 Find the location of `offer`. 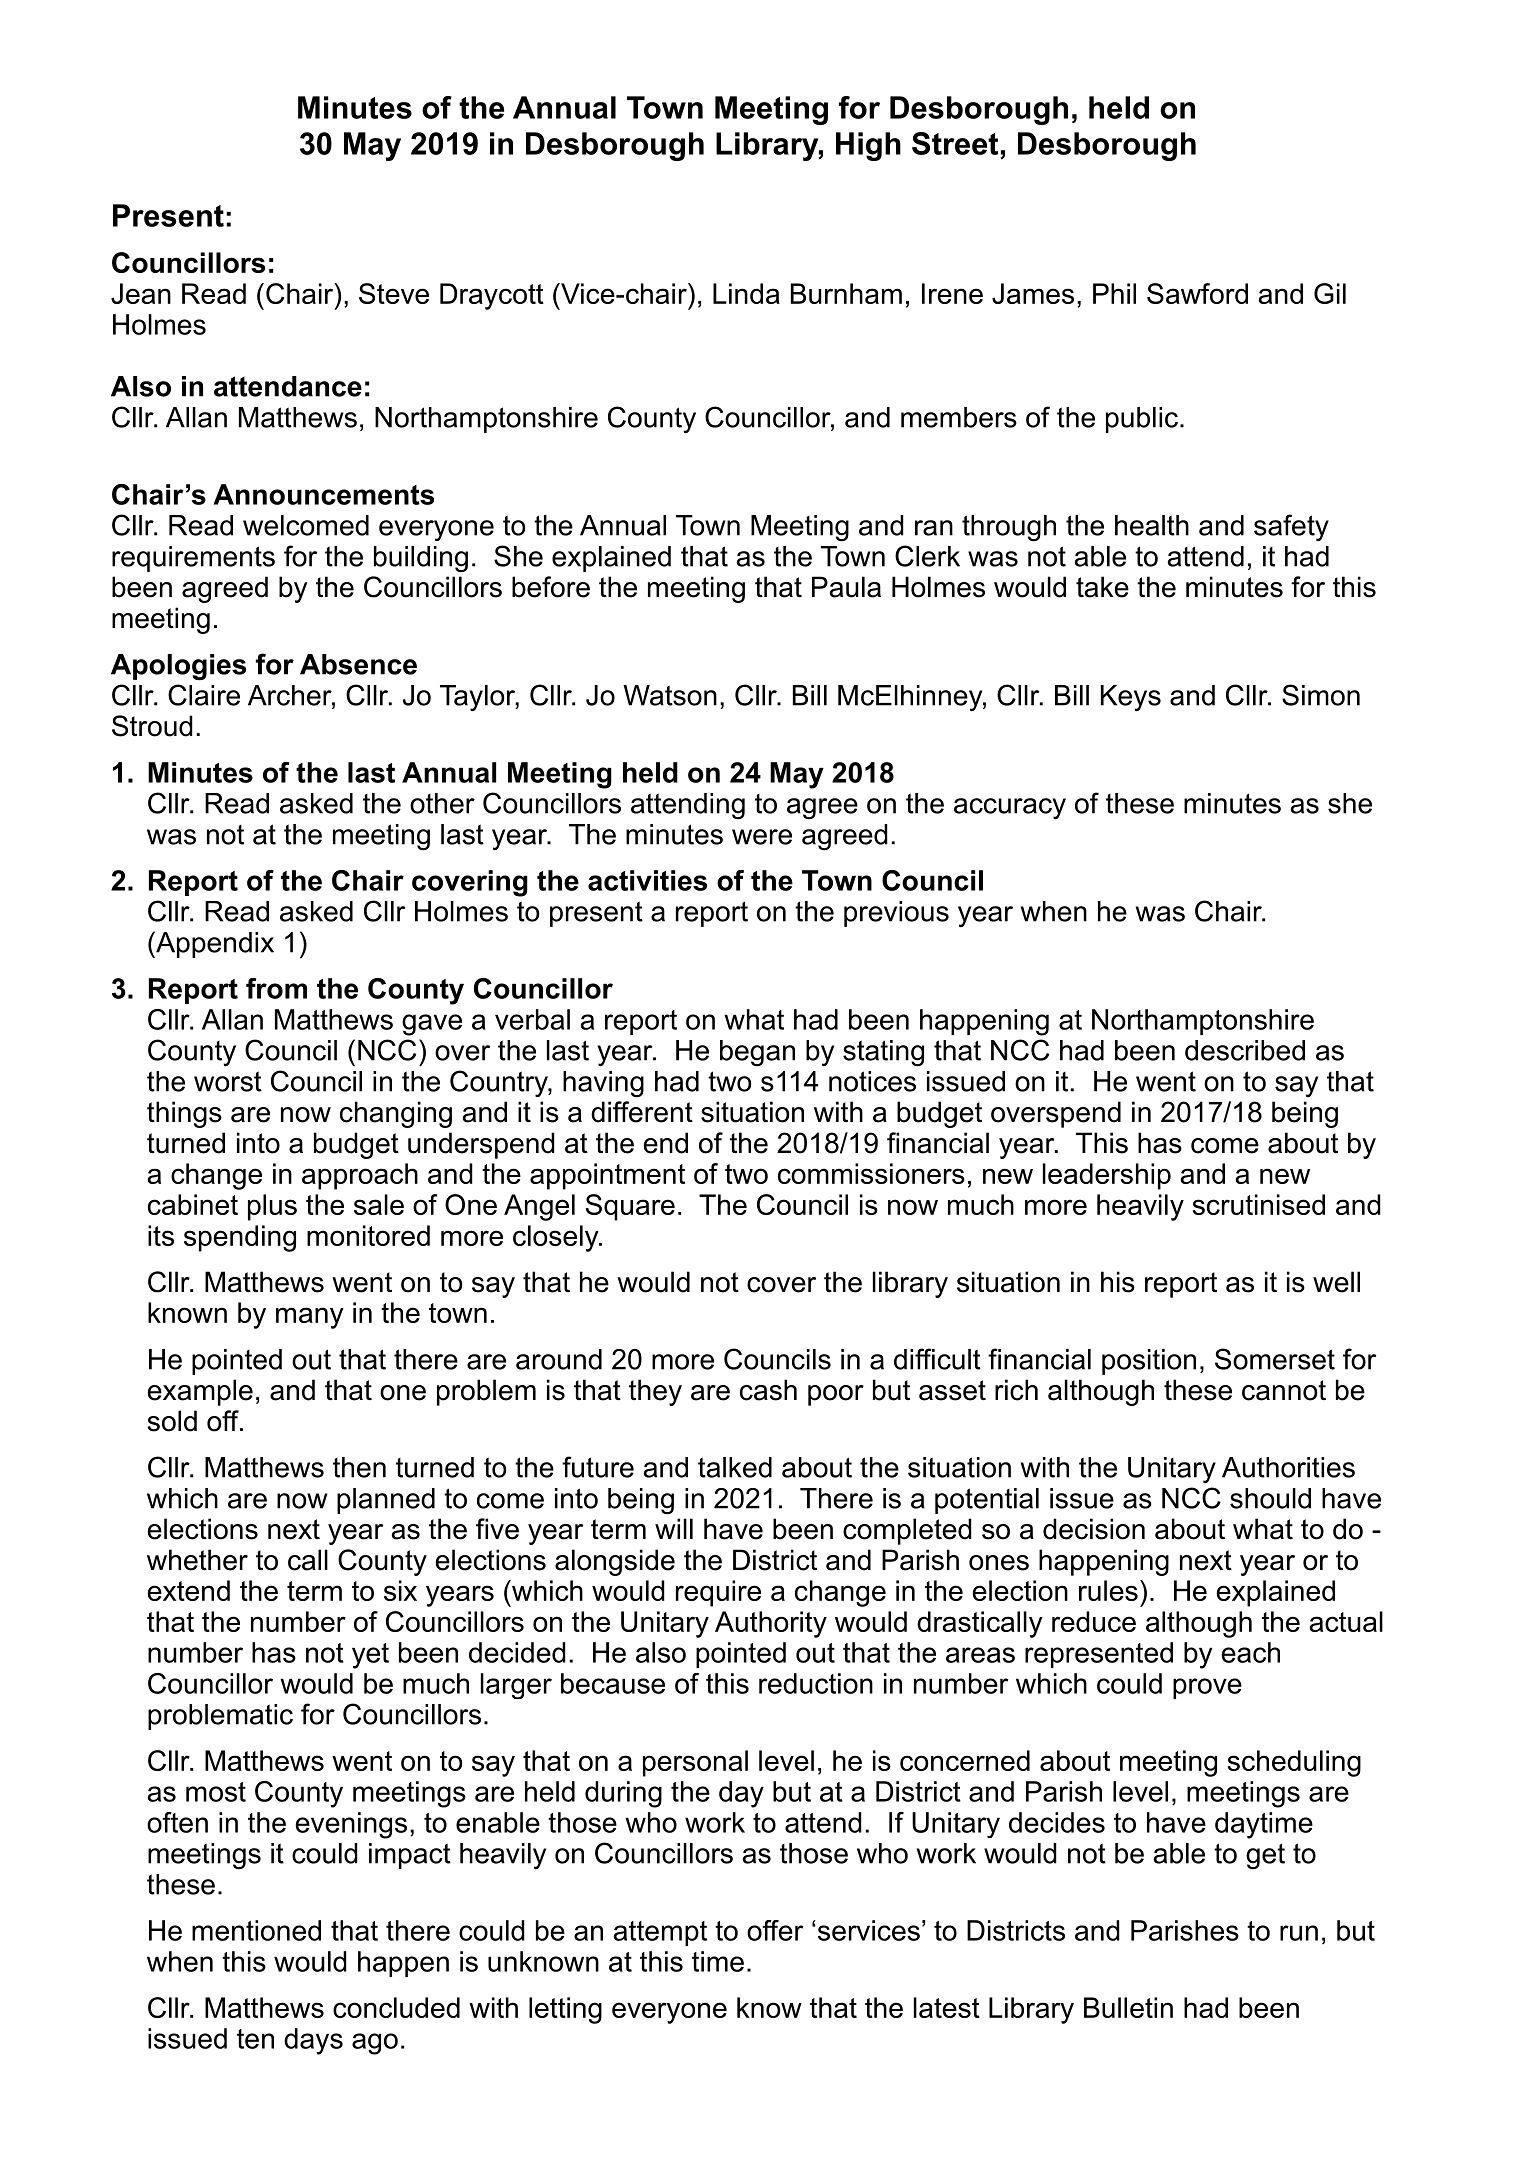

offer is located at coordinates (775, 1930).
